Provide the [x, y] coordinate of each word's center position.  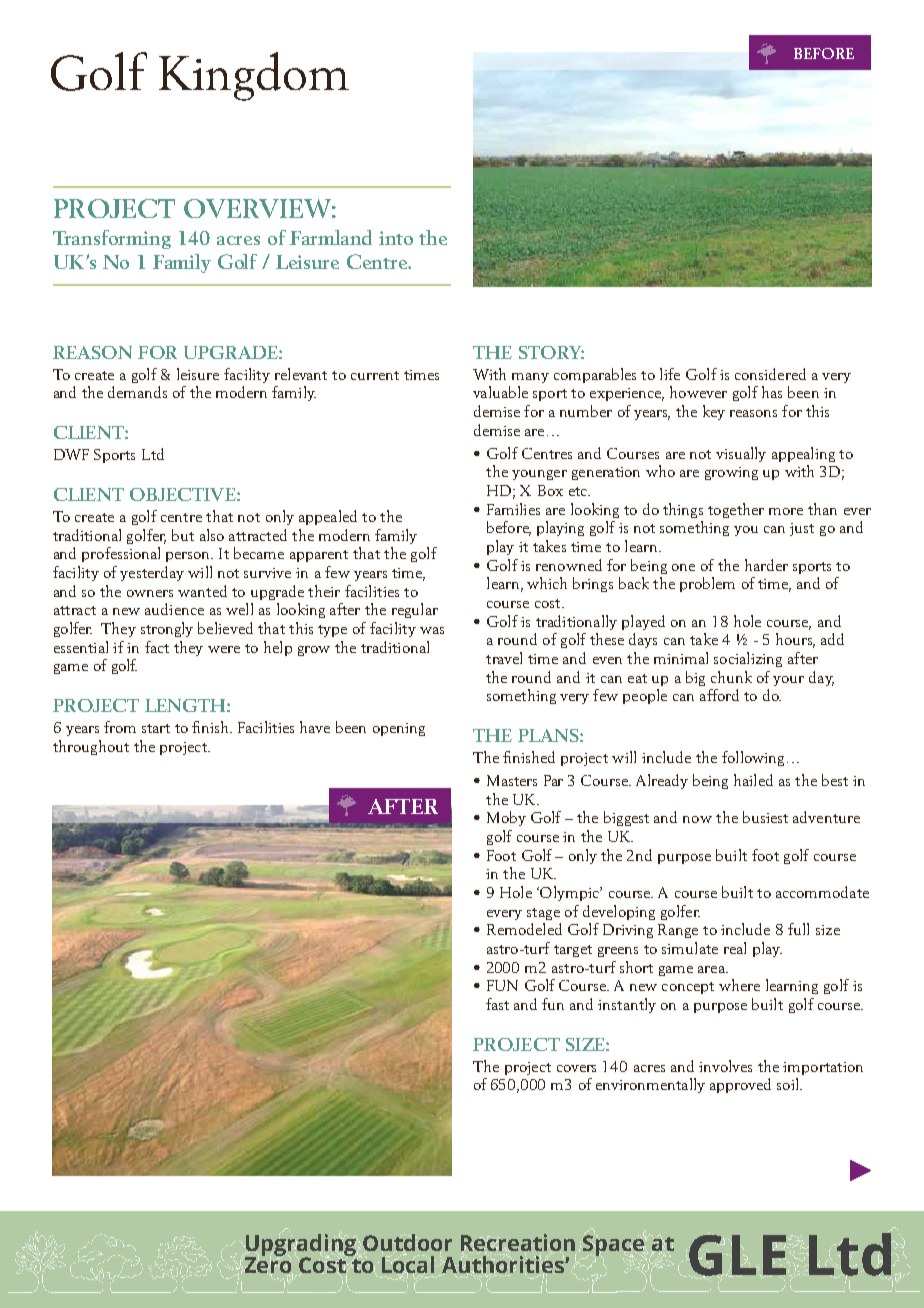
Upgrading [301, 1245]
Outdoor [407, 1244]
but [183, 535]
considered [770, 374]
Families [513, 509]
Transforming [112, 239]
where [739, 985]
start [156, 728]
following [753, 758]
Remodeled [524, 929]
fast [497, 1004]
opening [399, 729]
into [396, 238]
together [736, 510]
